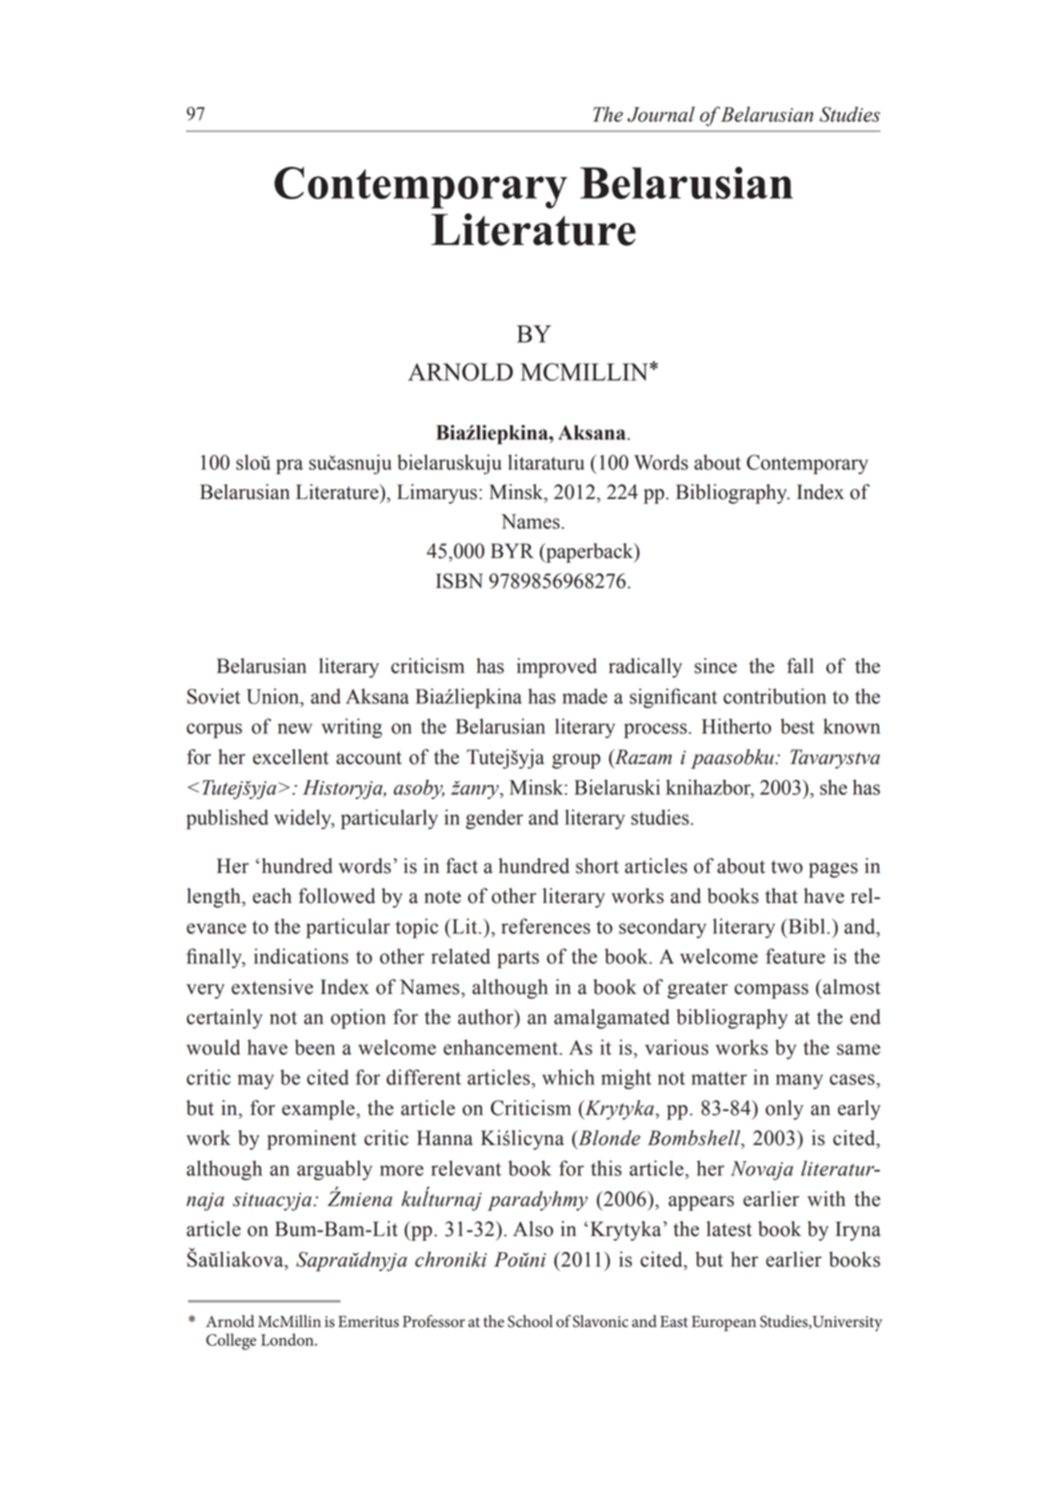  I want to click on London, so click(288, 1339).
